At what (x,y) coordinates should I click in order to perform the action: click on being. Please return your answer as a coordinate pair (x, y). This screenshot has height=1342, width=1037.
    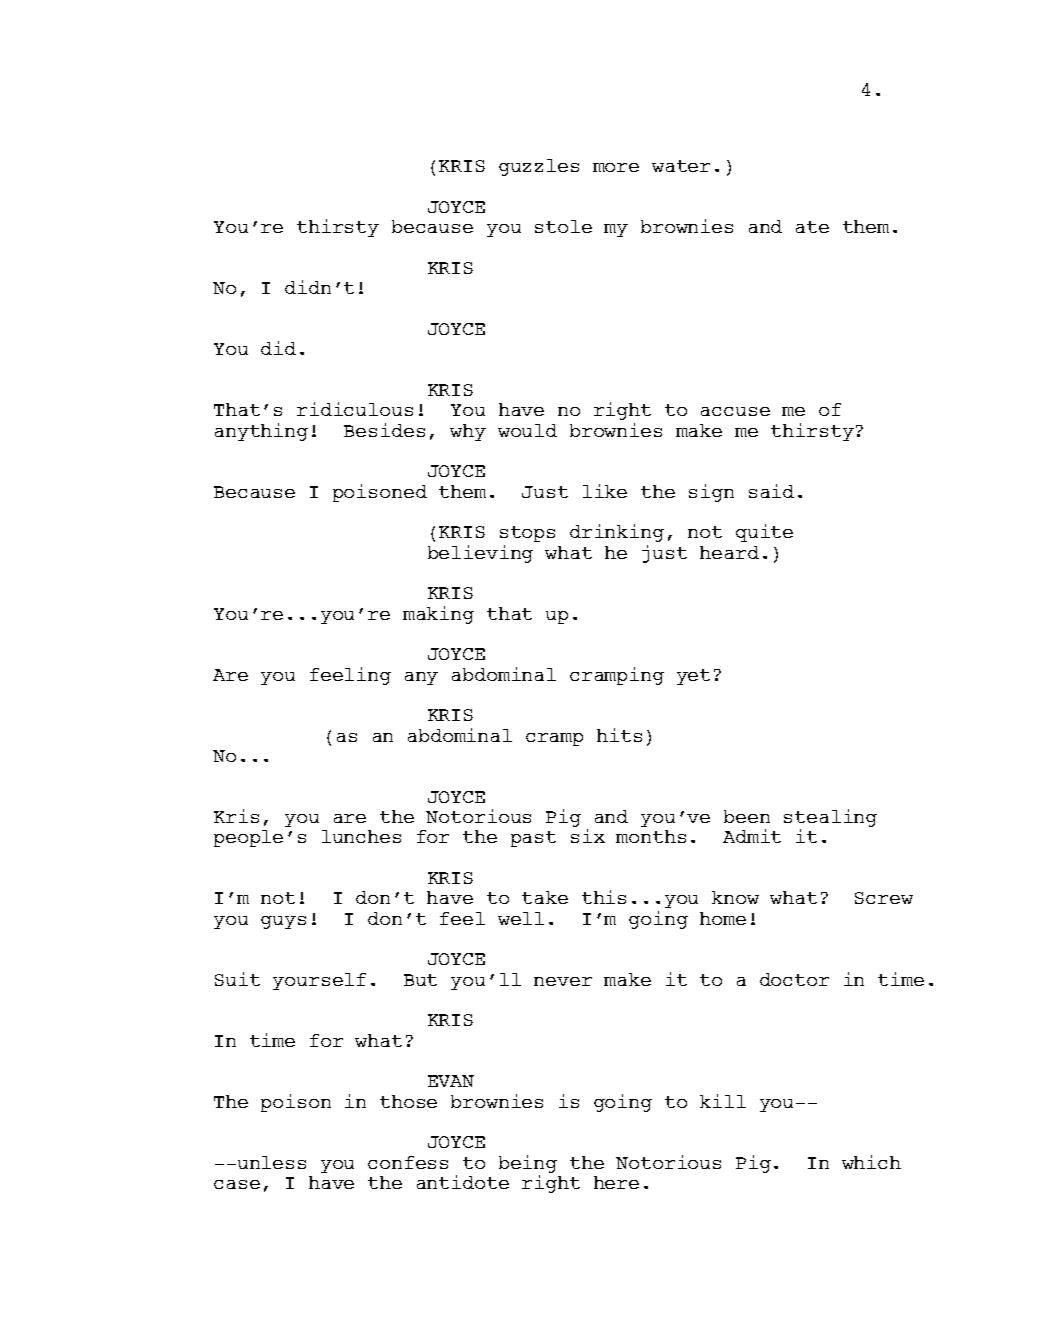
    Looking at the image, I should click on (528, 1164).
